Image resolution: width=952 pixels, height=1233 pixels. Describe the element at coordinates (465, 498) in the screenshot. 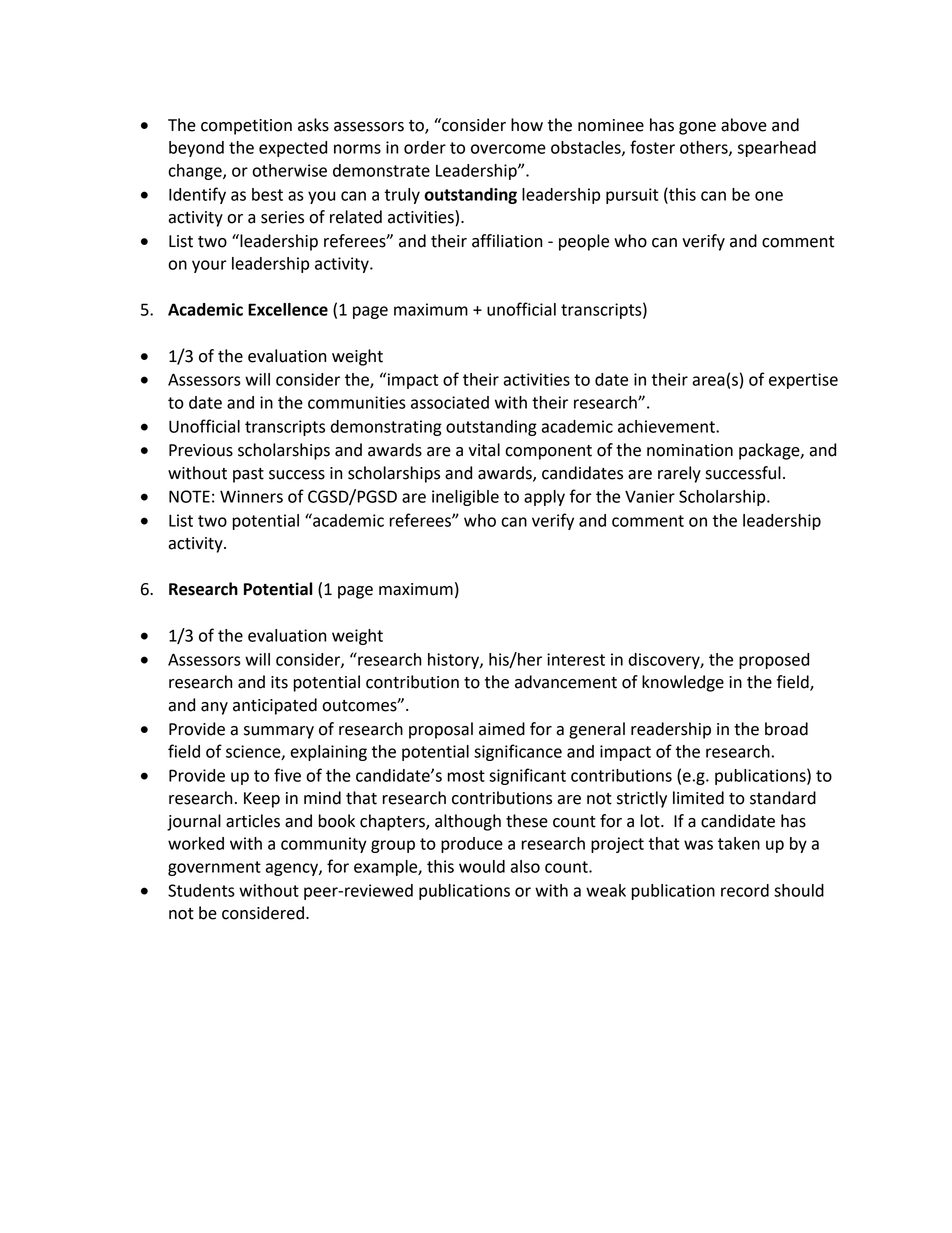

I see `ineligible` at that location.
